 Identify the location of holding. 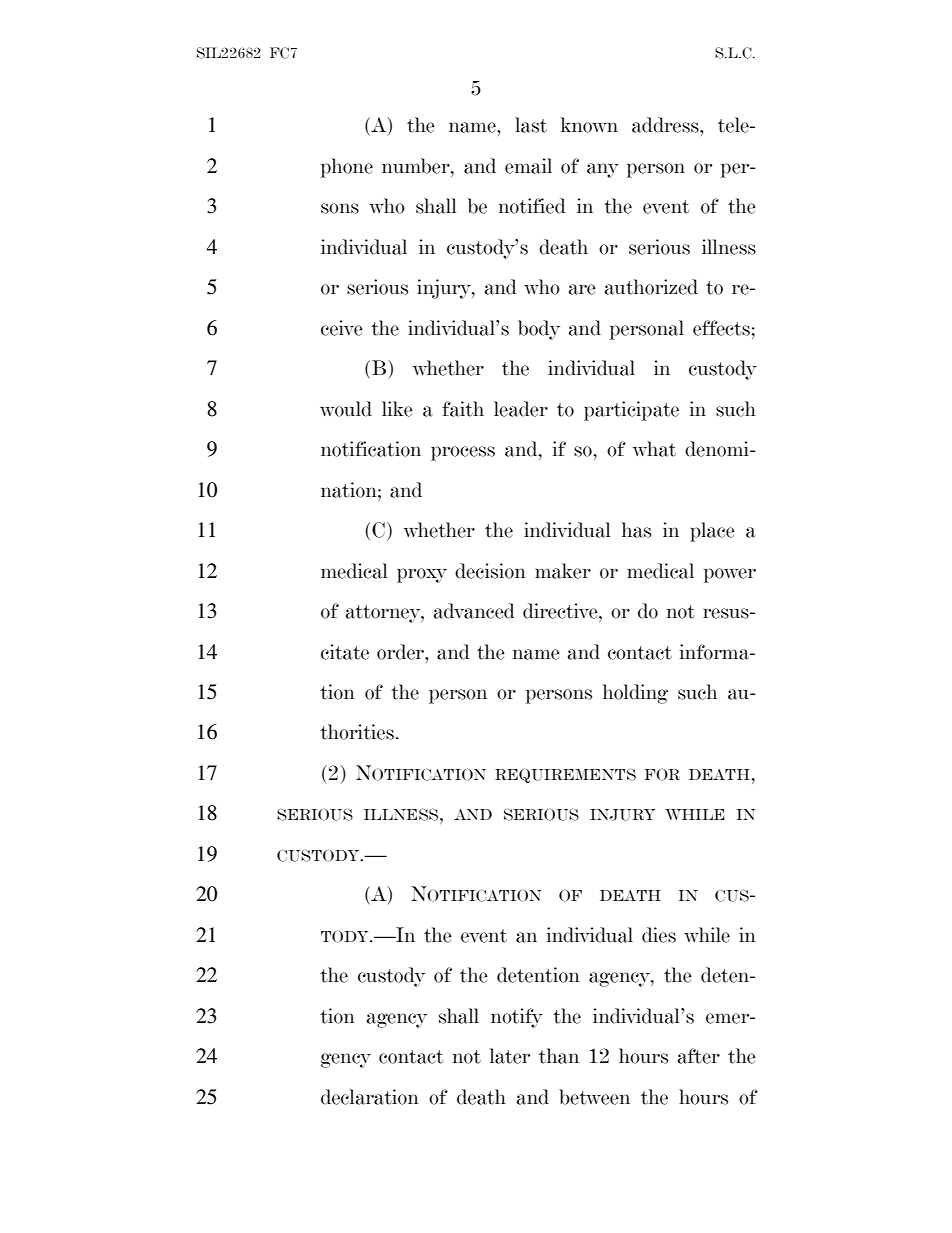
(635, 694).
